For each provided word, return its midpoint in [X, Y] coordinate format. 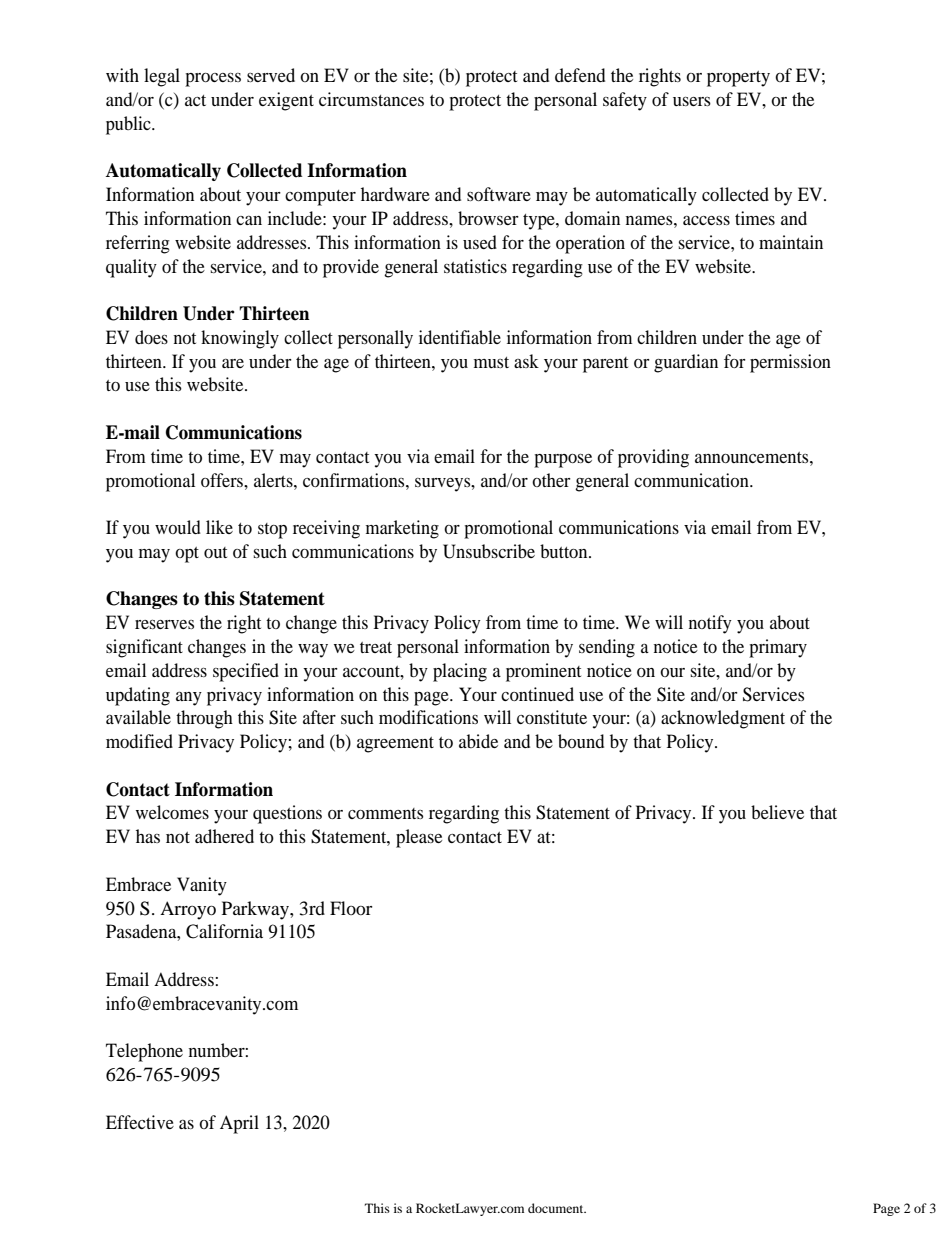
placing [460, 672]
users [692, 101]
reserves [164, 624]
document [557, 1208]
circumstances [371, 99]
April [239, 1124]
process [213, 80]
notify [710, 624]
